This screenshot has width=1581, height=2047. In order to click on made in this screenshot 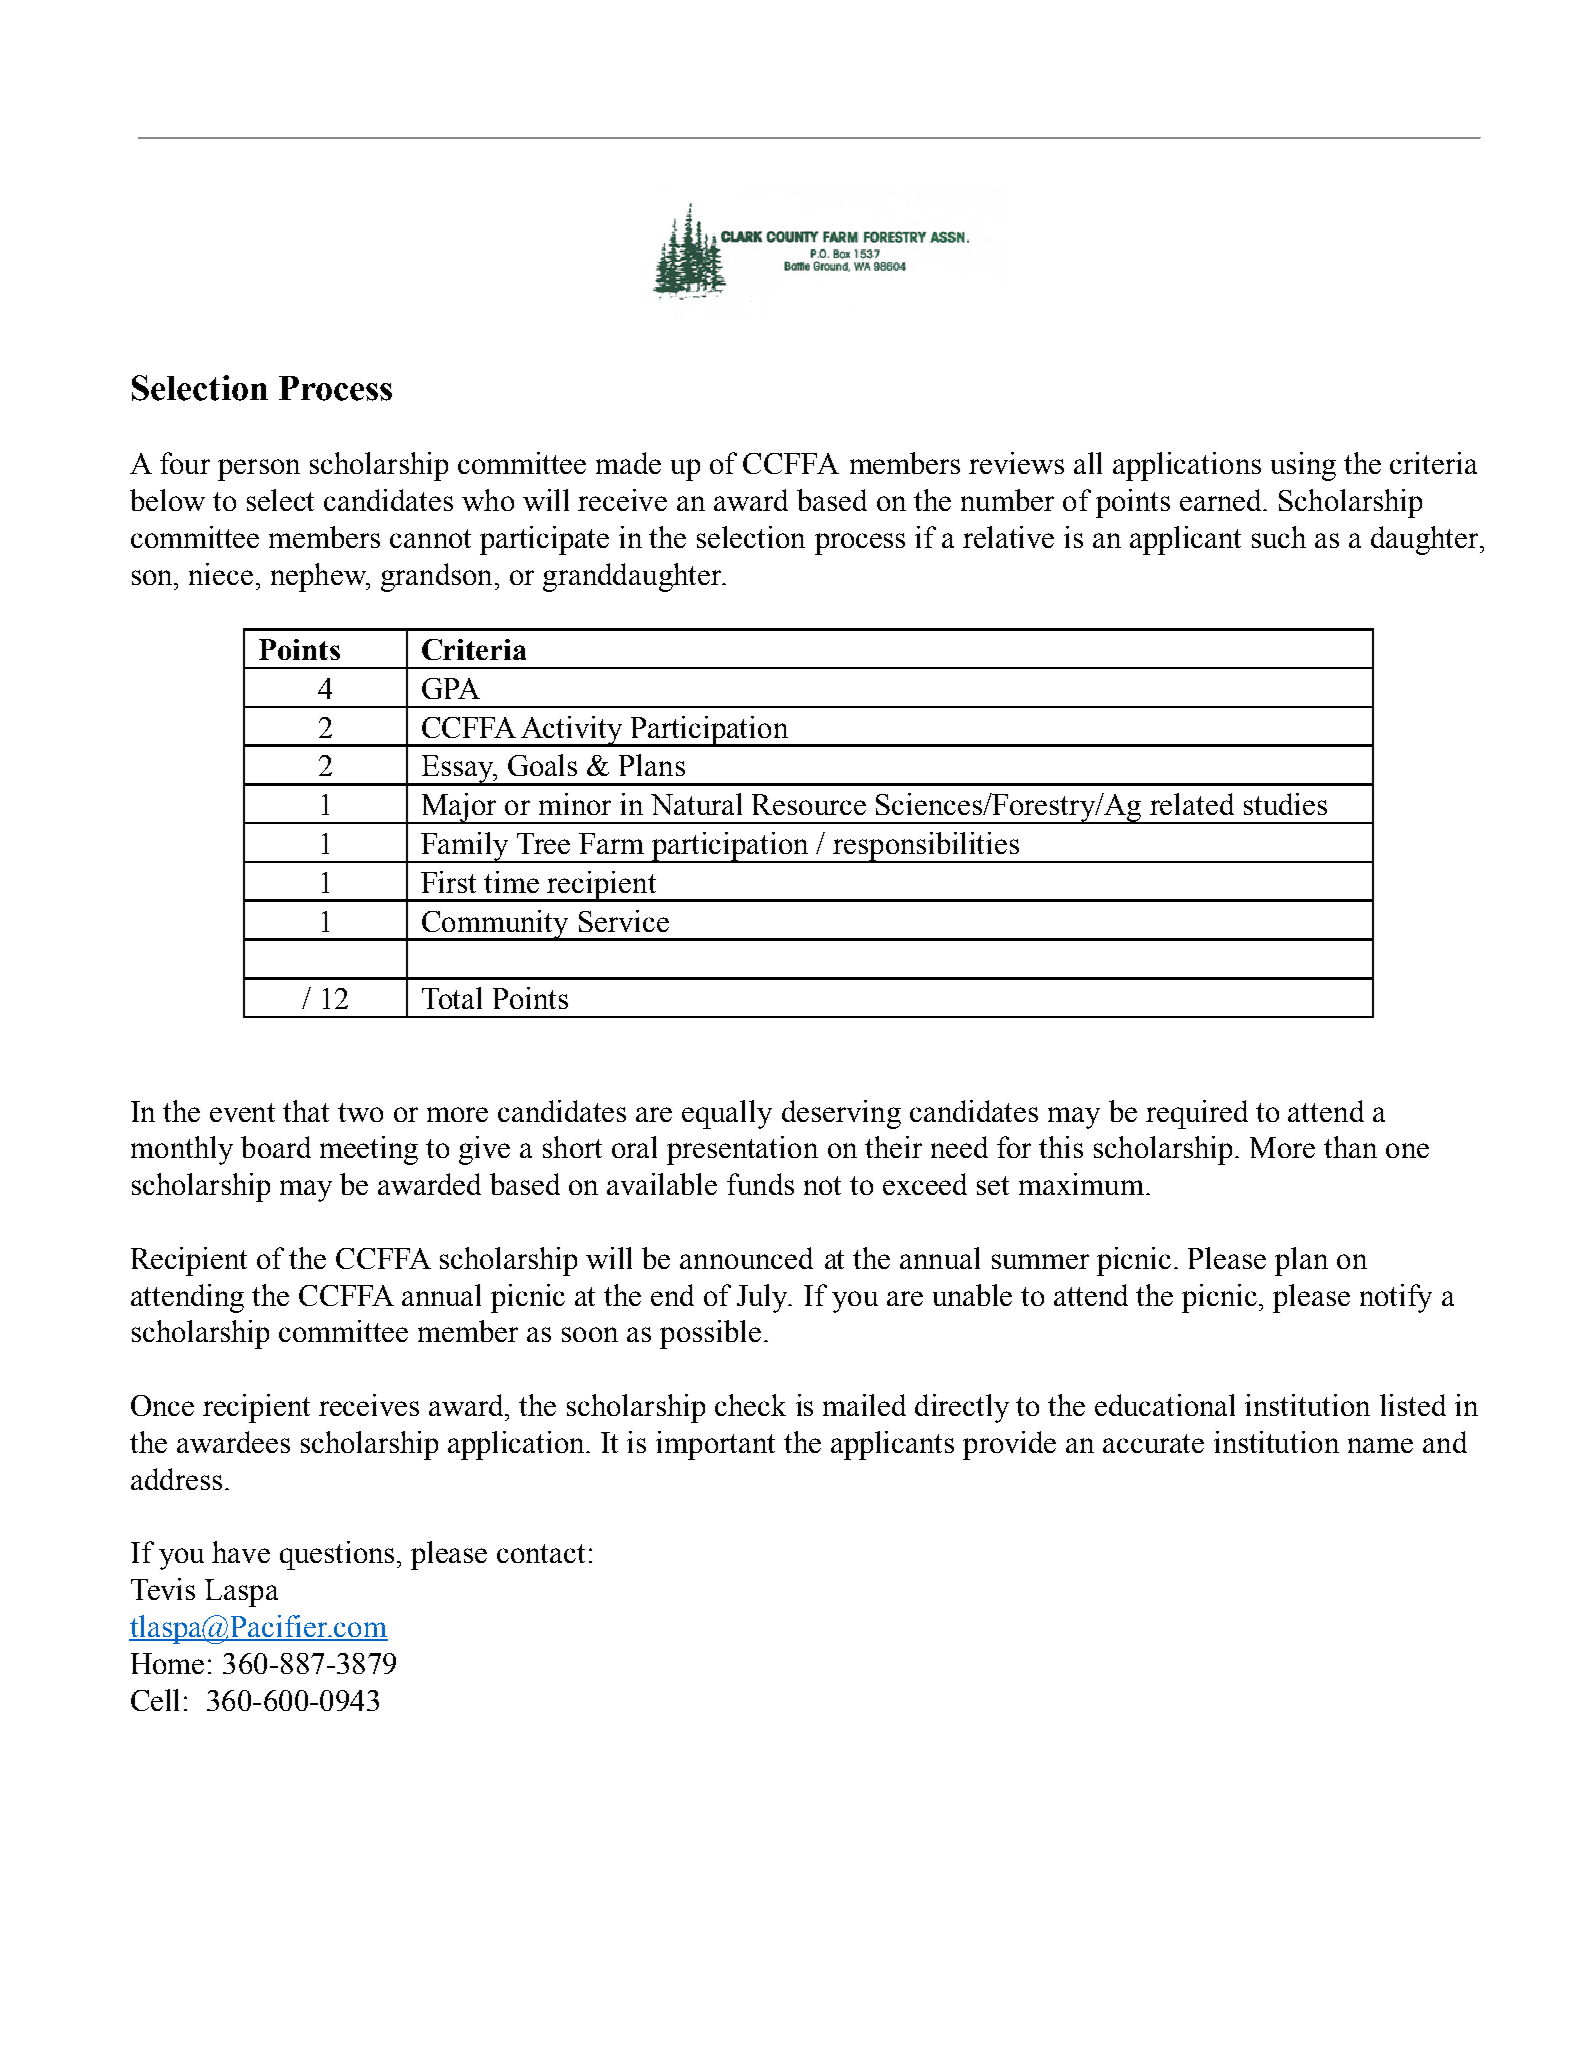, I will do `click(628, 463)`.
